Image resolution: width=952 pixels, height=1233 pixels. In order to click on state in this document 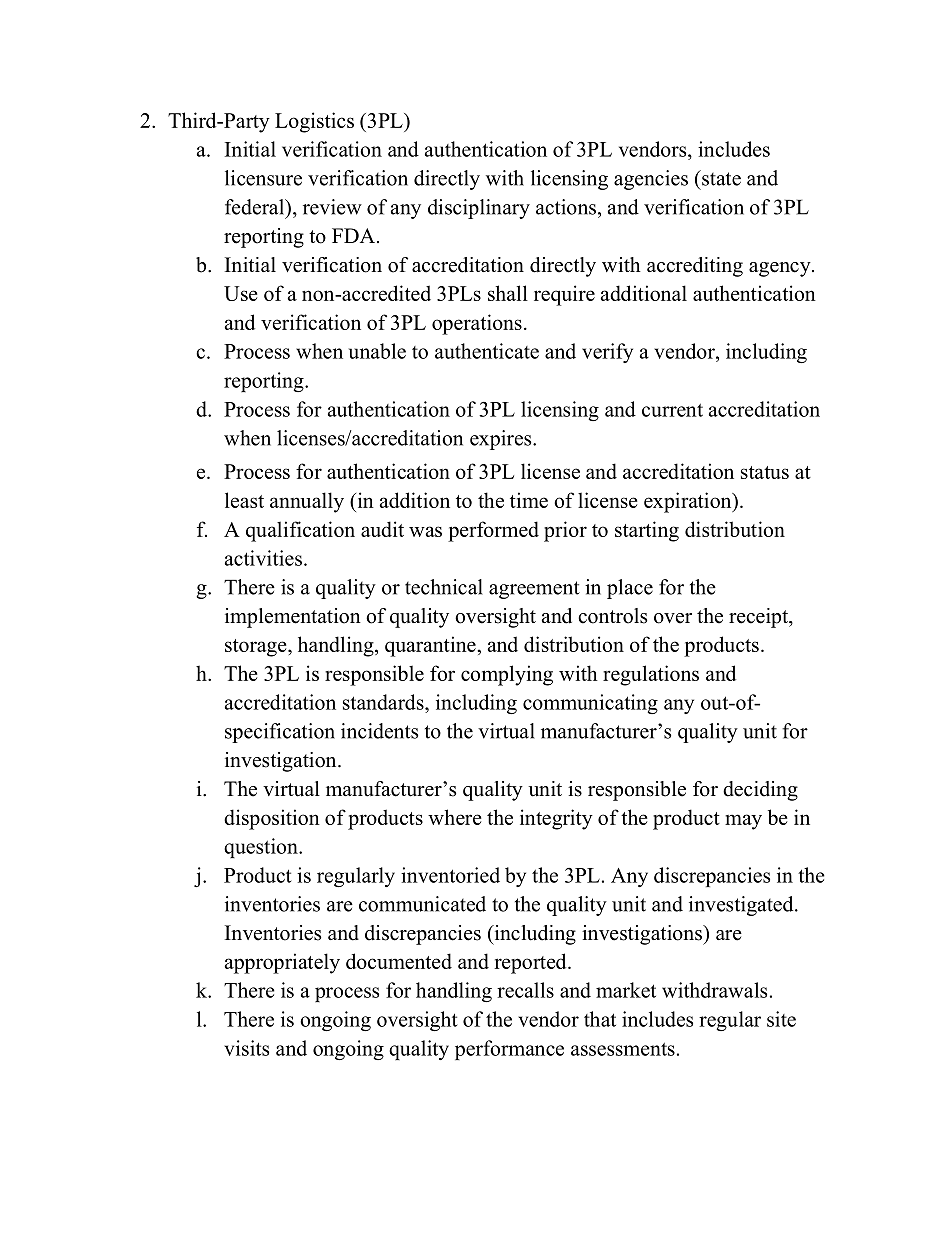, I will do `click(720, 178)`.
